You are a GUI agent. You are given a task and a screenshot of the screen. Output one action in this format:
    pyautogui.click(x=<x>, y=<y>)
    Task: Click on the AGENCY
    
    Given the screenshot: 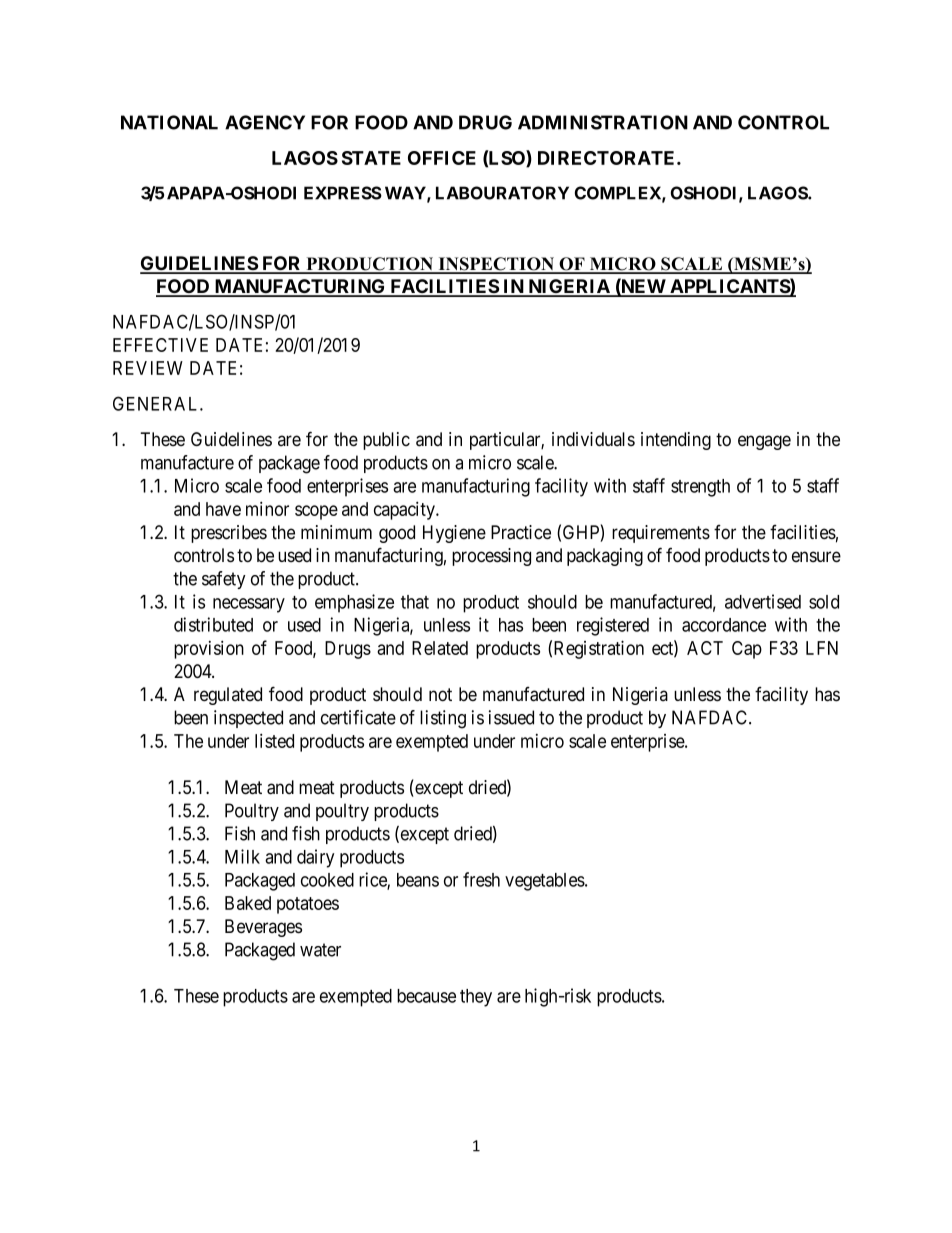 What is the action you would take?
    pyautogui.click(x=265, y=122)
